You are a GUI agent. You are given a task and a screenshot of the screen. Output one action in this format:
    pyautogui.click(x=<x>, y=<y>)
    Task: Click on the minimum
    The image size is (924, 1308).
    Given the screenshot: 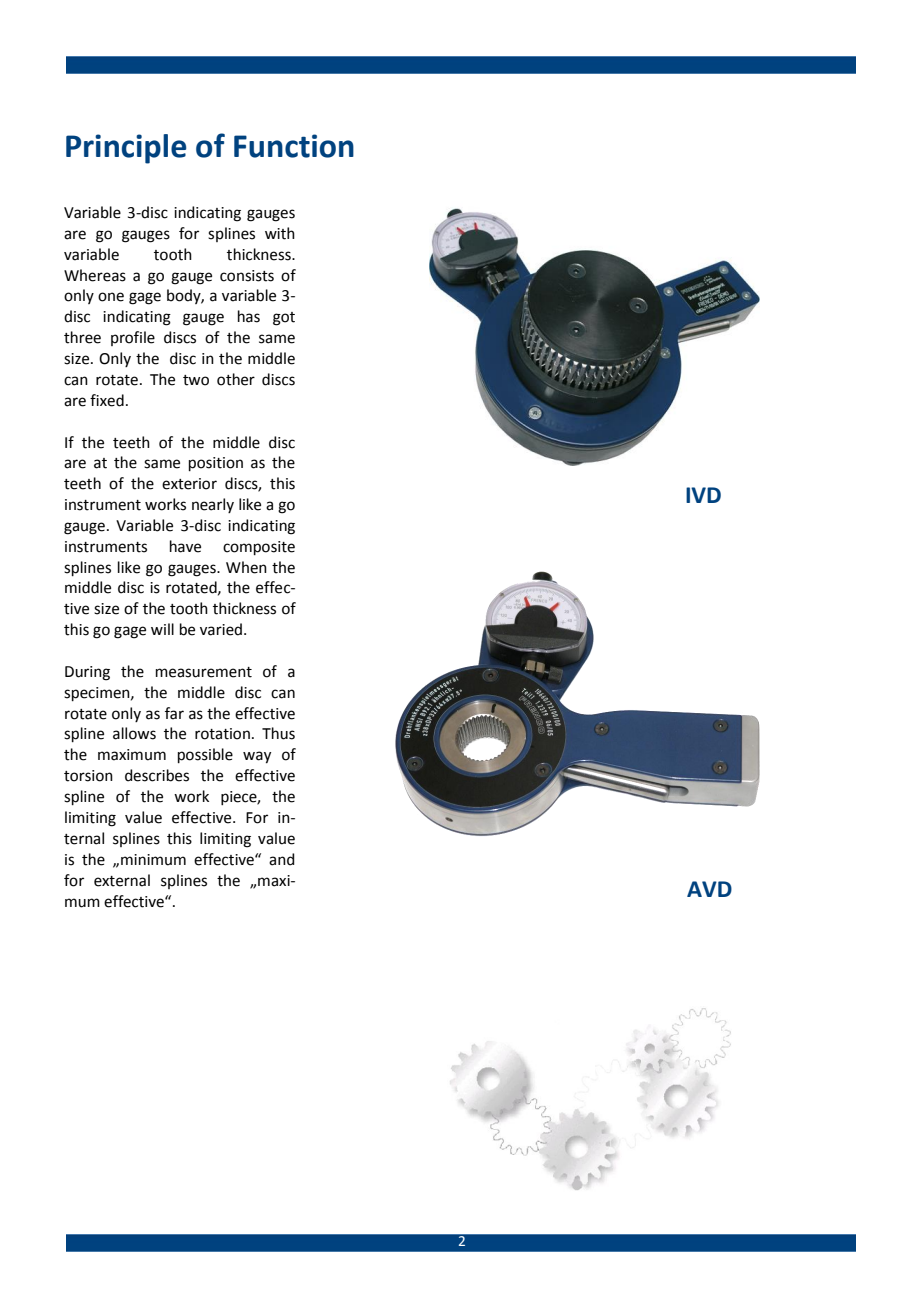 What is the action you would take?
    pyautogui.click(x=153, y=860)
